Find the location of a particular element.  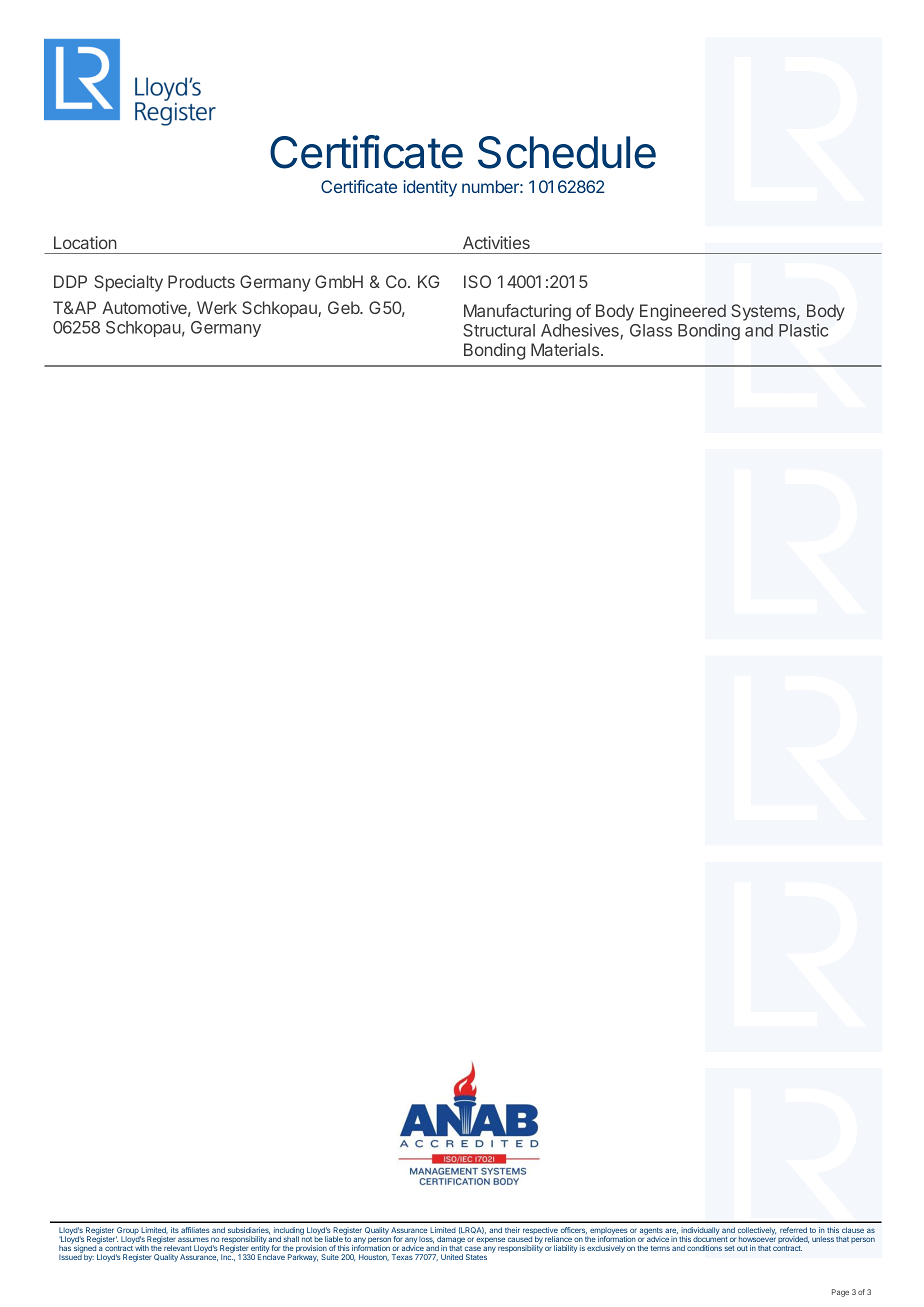

referred is located at coordinates (793, 1230).
